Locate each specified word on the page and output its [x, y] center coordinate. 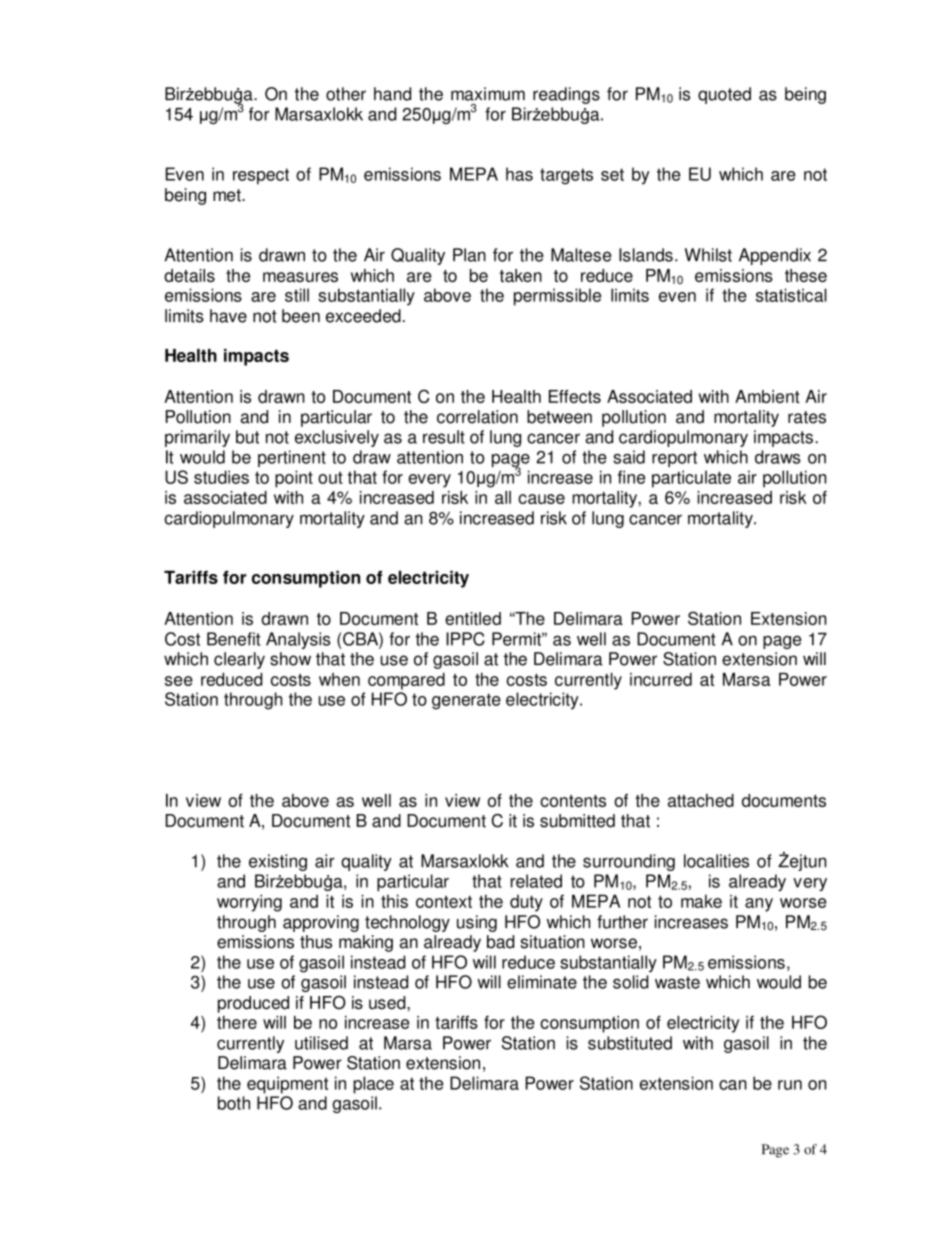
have [228, 316]
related [536, 881]
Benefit [234, 639]
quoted [724, 95]
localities [716, 861]
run [790, 1085]
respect [261, 176]
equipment [287, 1085]
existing [278, 862]
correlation [477, 417]
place [373, 1085]
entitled [473, 618]
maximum [488, 94]
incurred [661, 679]
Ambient [767, 396]
